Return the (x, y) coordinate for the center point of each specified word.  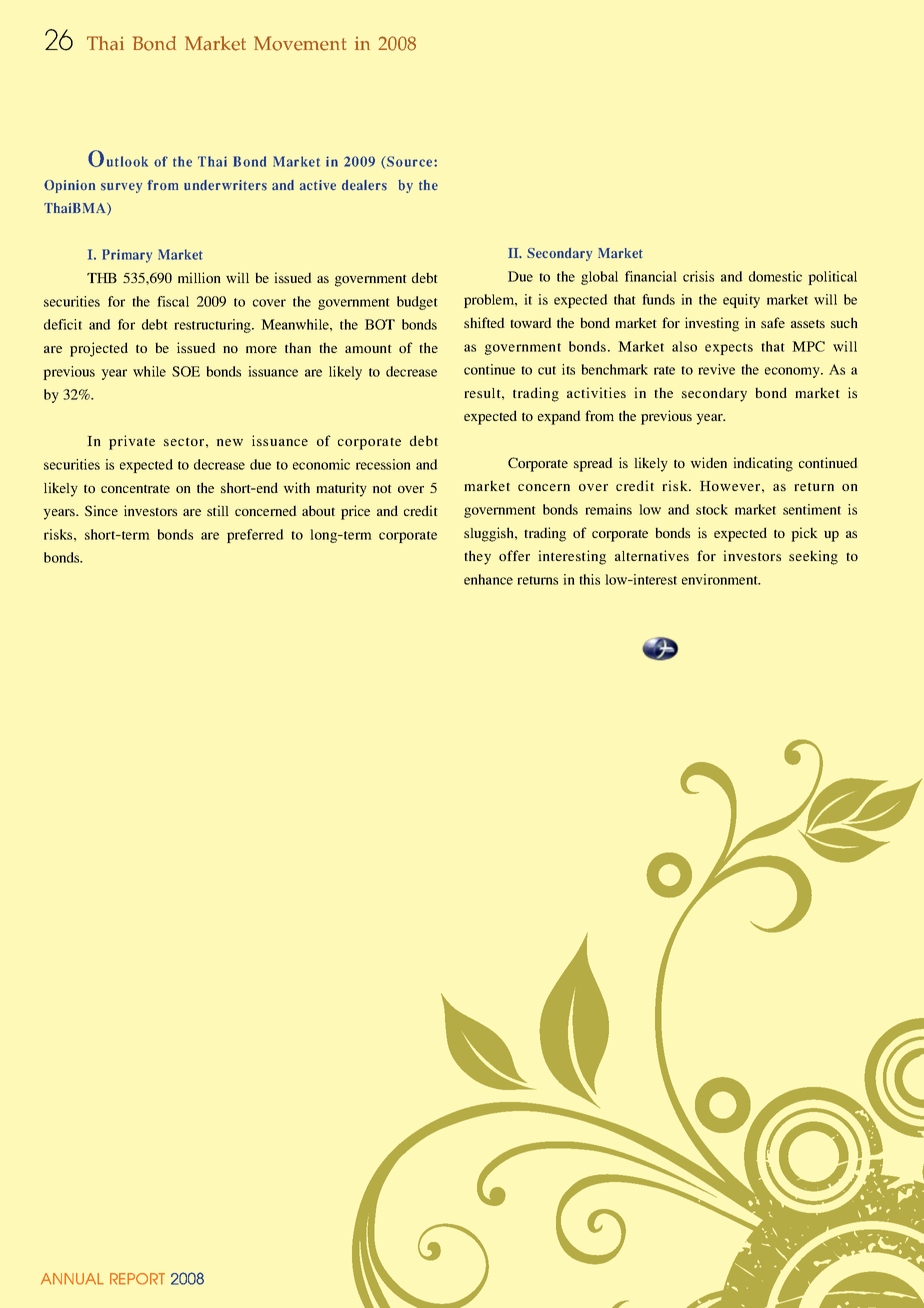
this (589, 579)
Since (101, 510)
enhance (488, 579)
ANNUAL (72, 1279)
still (218, 510)
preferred (255, 536)
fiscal (173, 301)
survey (121, 188)
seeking (813, 557)
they (477, 557)
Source (410, 161)
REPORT (137, 1279)
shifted (484, 322)
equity (741, 301)
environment (721, 579)
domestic (775, 276)
